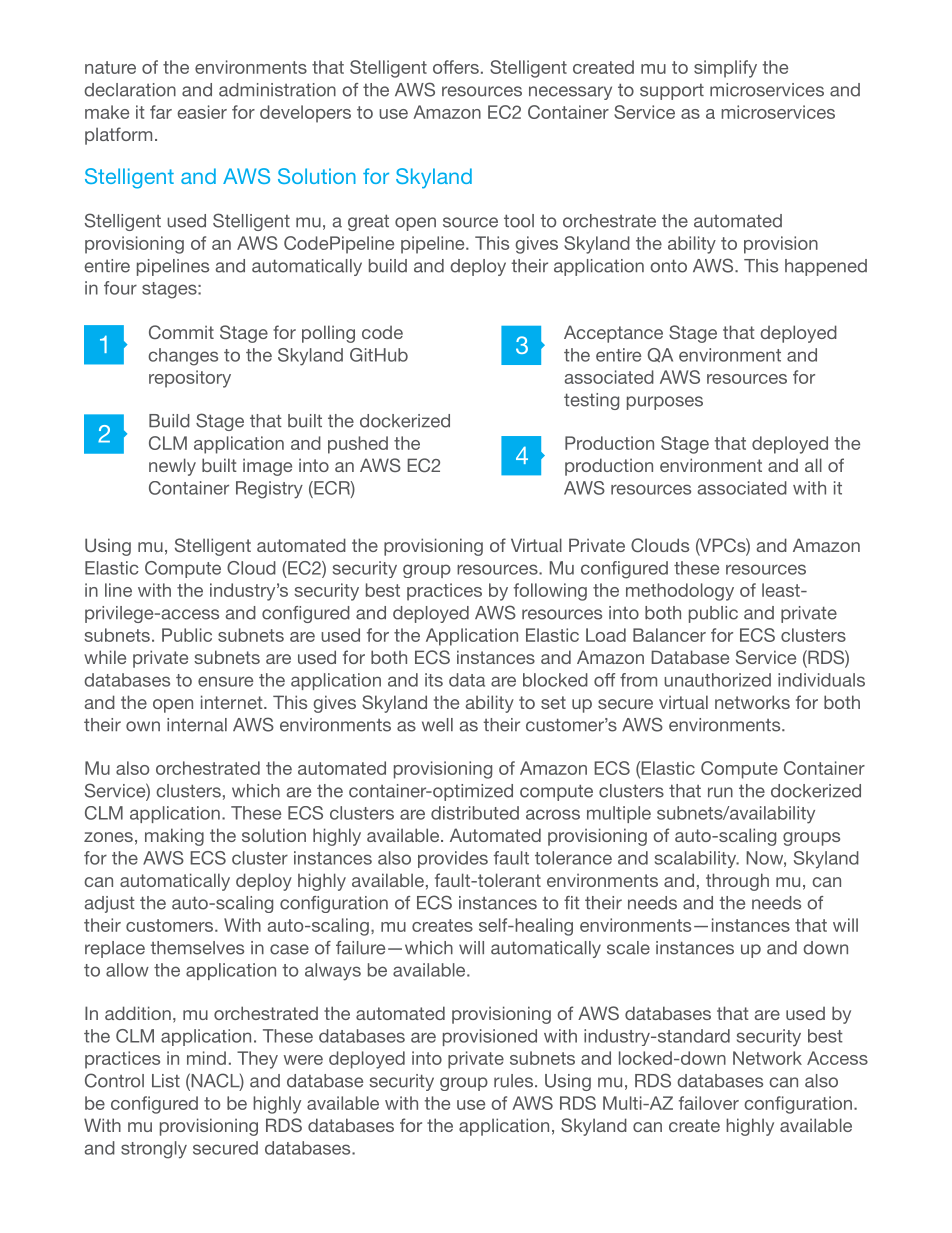  Describe the element at coordinates (680, 592) in the document. I see `methodology` at that location.
